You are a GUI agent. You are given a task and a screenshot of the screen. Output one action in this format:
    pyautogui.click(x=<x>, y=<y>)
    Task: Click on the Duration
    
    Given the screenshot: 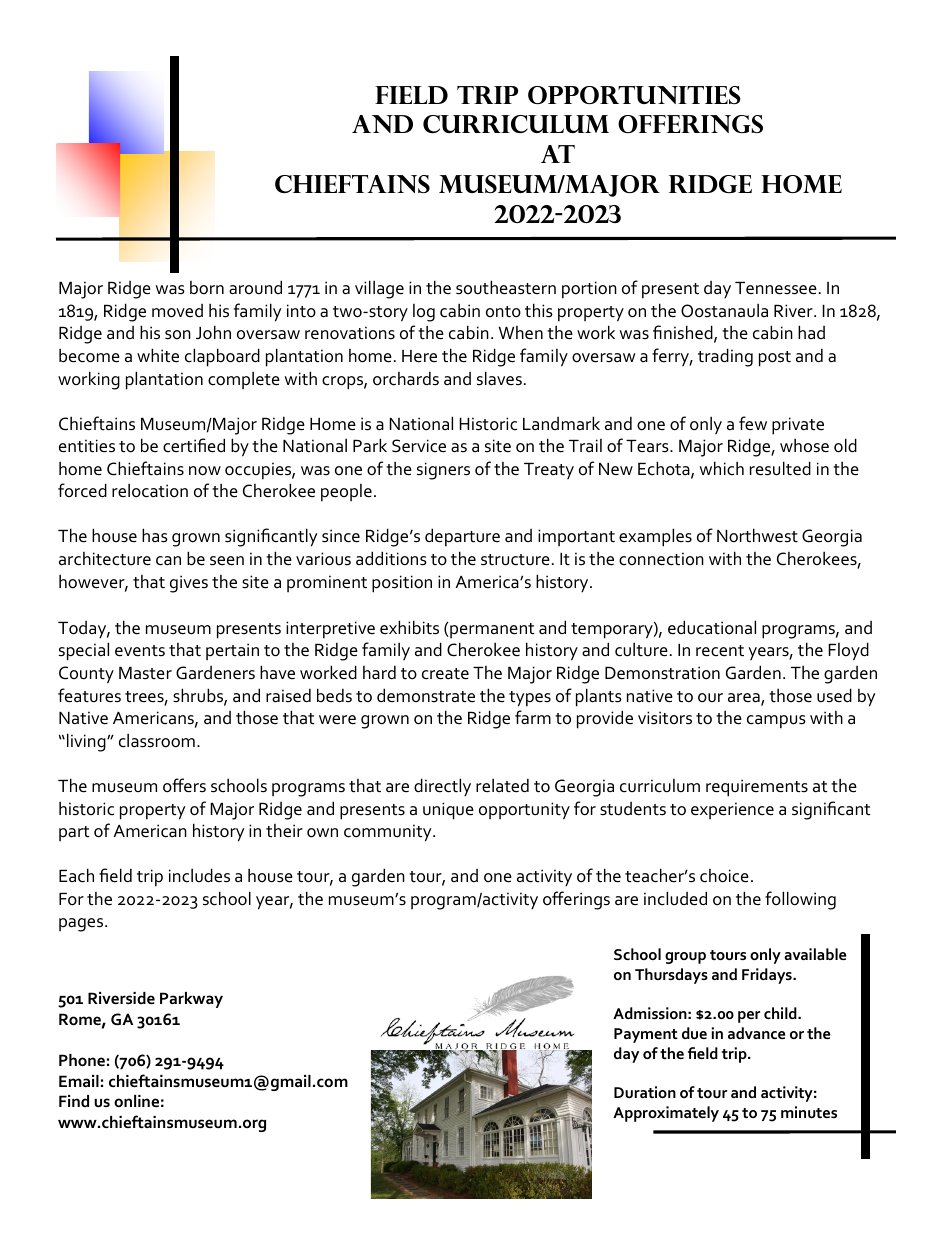 What is the action you would take?
    pyautogui.click(x=645, y=1092)
